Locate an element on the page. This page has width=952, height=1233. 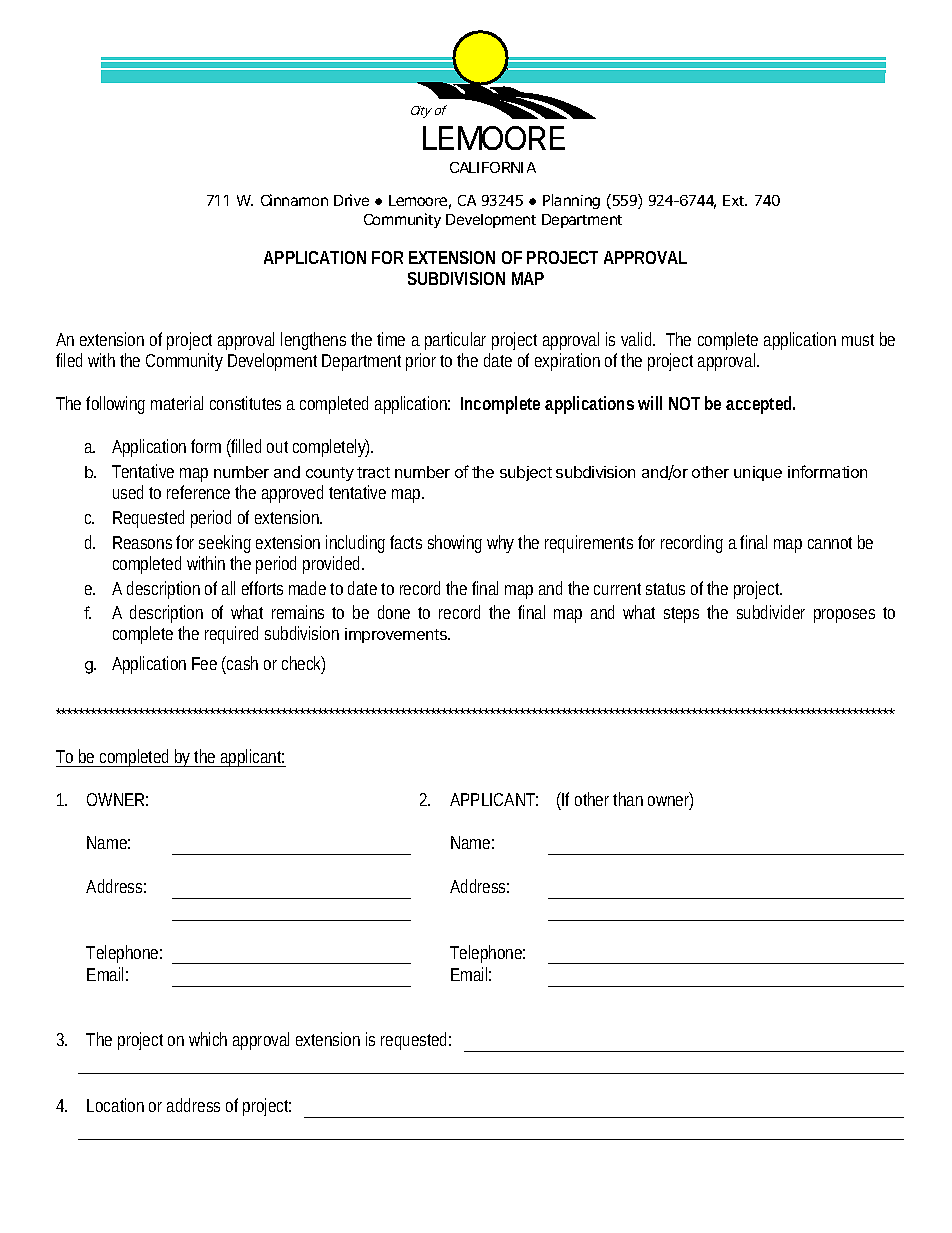
Planning is located at coordinates (571, 201).
